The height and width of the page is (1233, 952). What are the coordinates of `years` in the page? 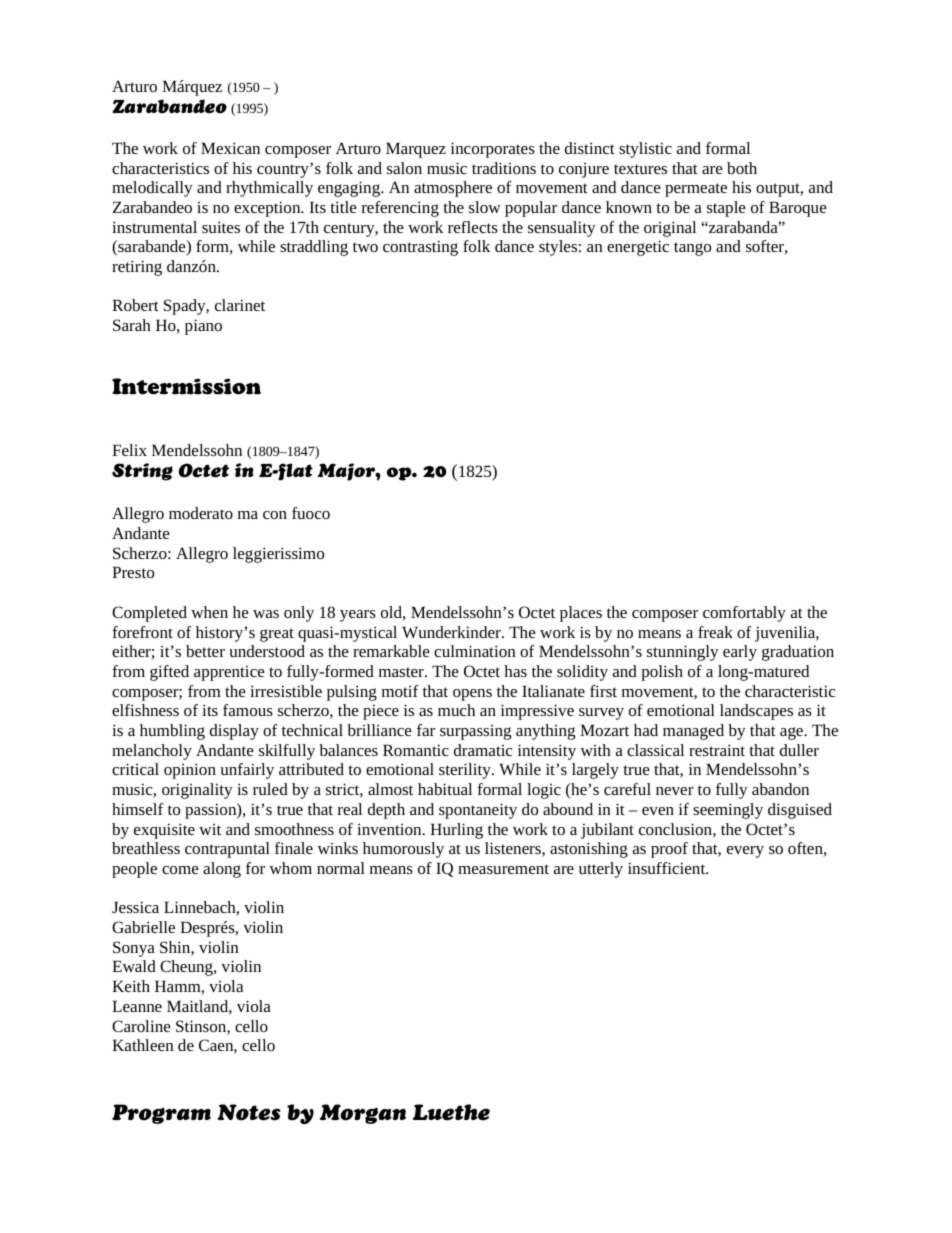 It's located at (358, 616).
